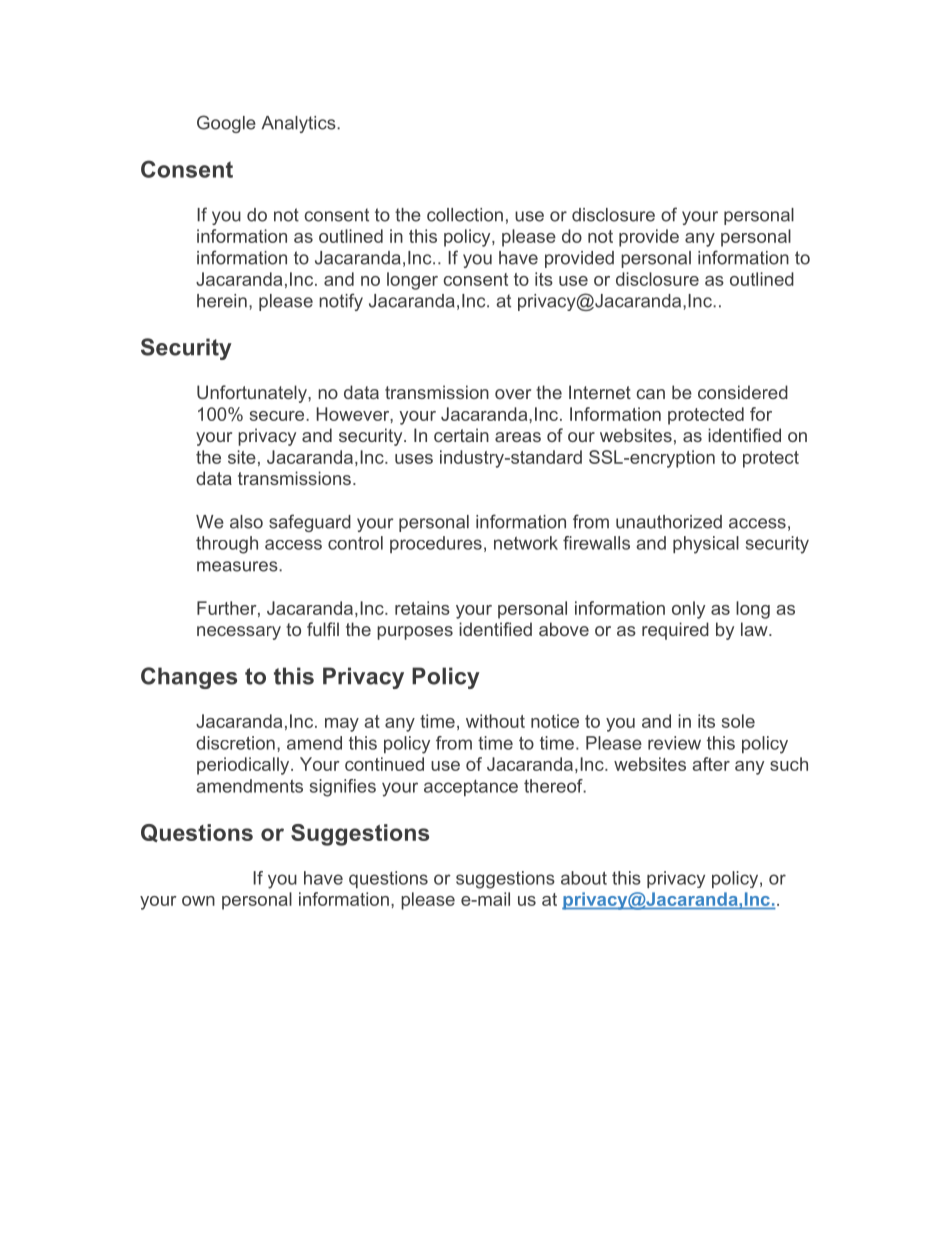  What do you see at coordinates (669, 522) in the screenshot?
I see `unauthorized` at bounding box center [669, 522].
